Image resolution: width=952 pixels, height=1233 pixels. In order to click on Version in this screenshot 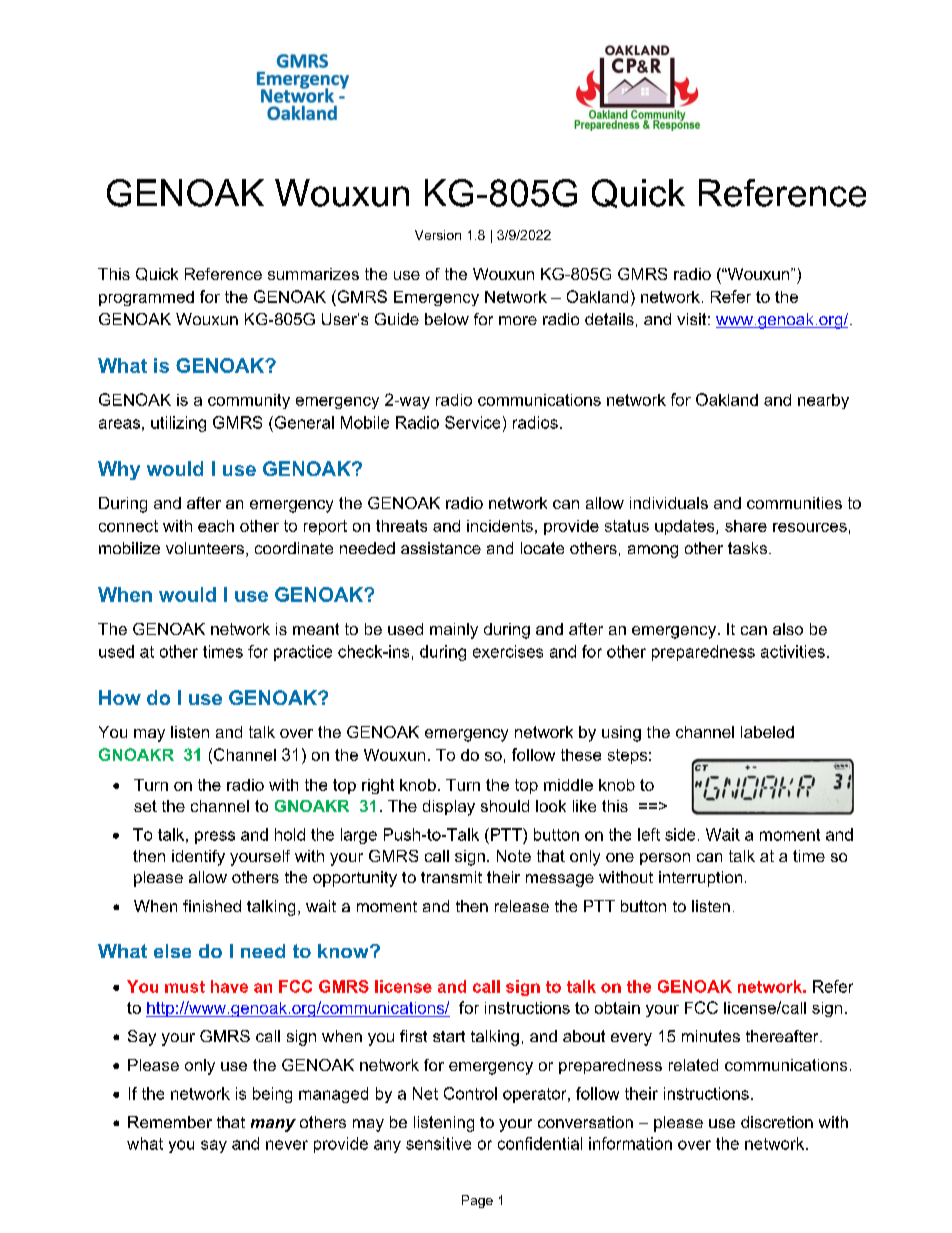, I will do `click(438, 235)`.
